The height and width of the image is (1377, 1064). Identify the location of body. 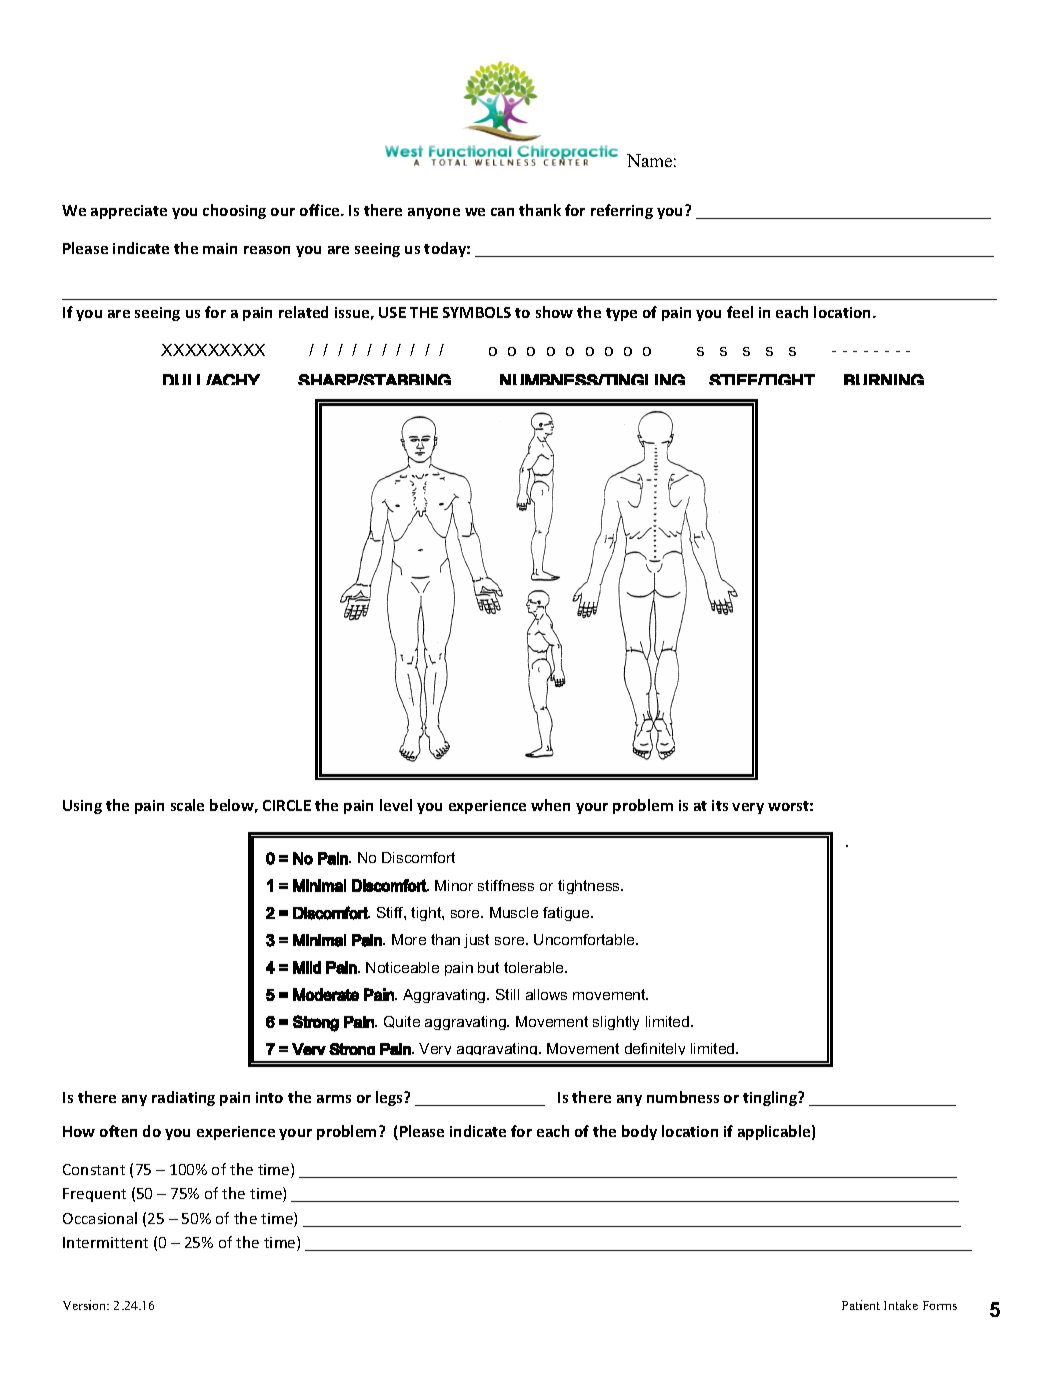
(639, 1132).
